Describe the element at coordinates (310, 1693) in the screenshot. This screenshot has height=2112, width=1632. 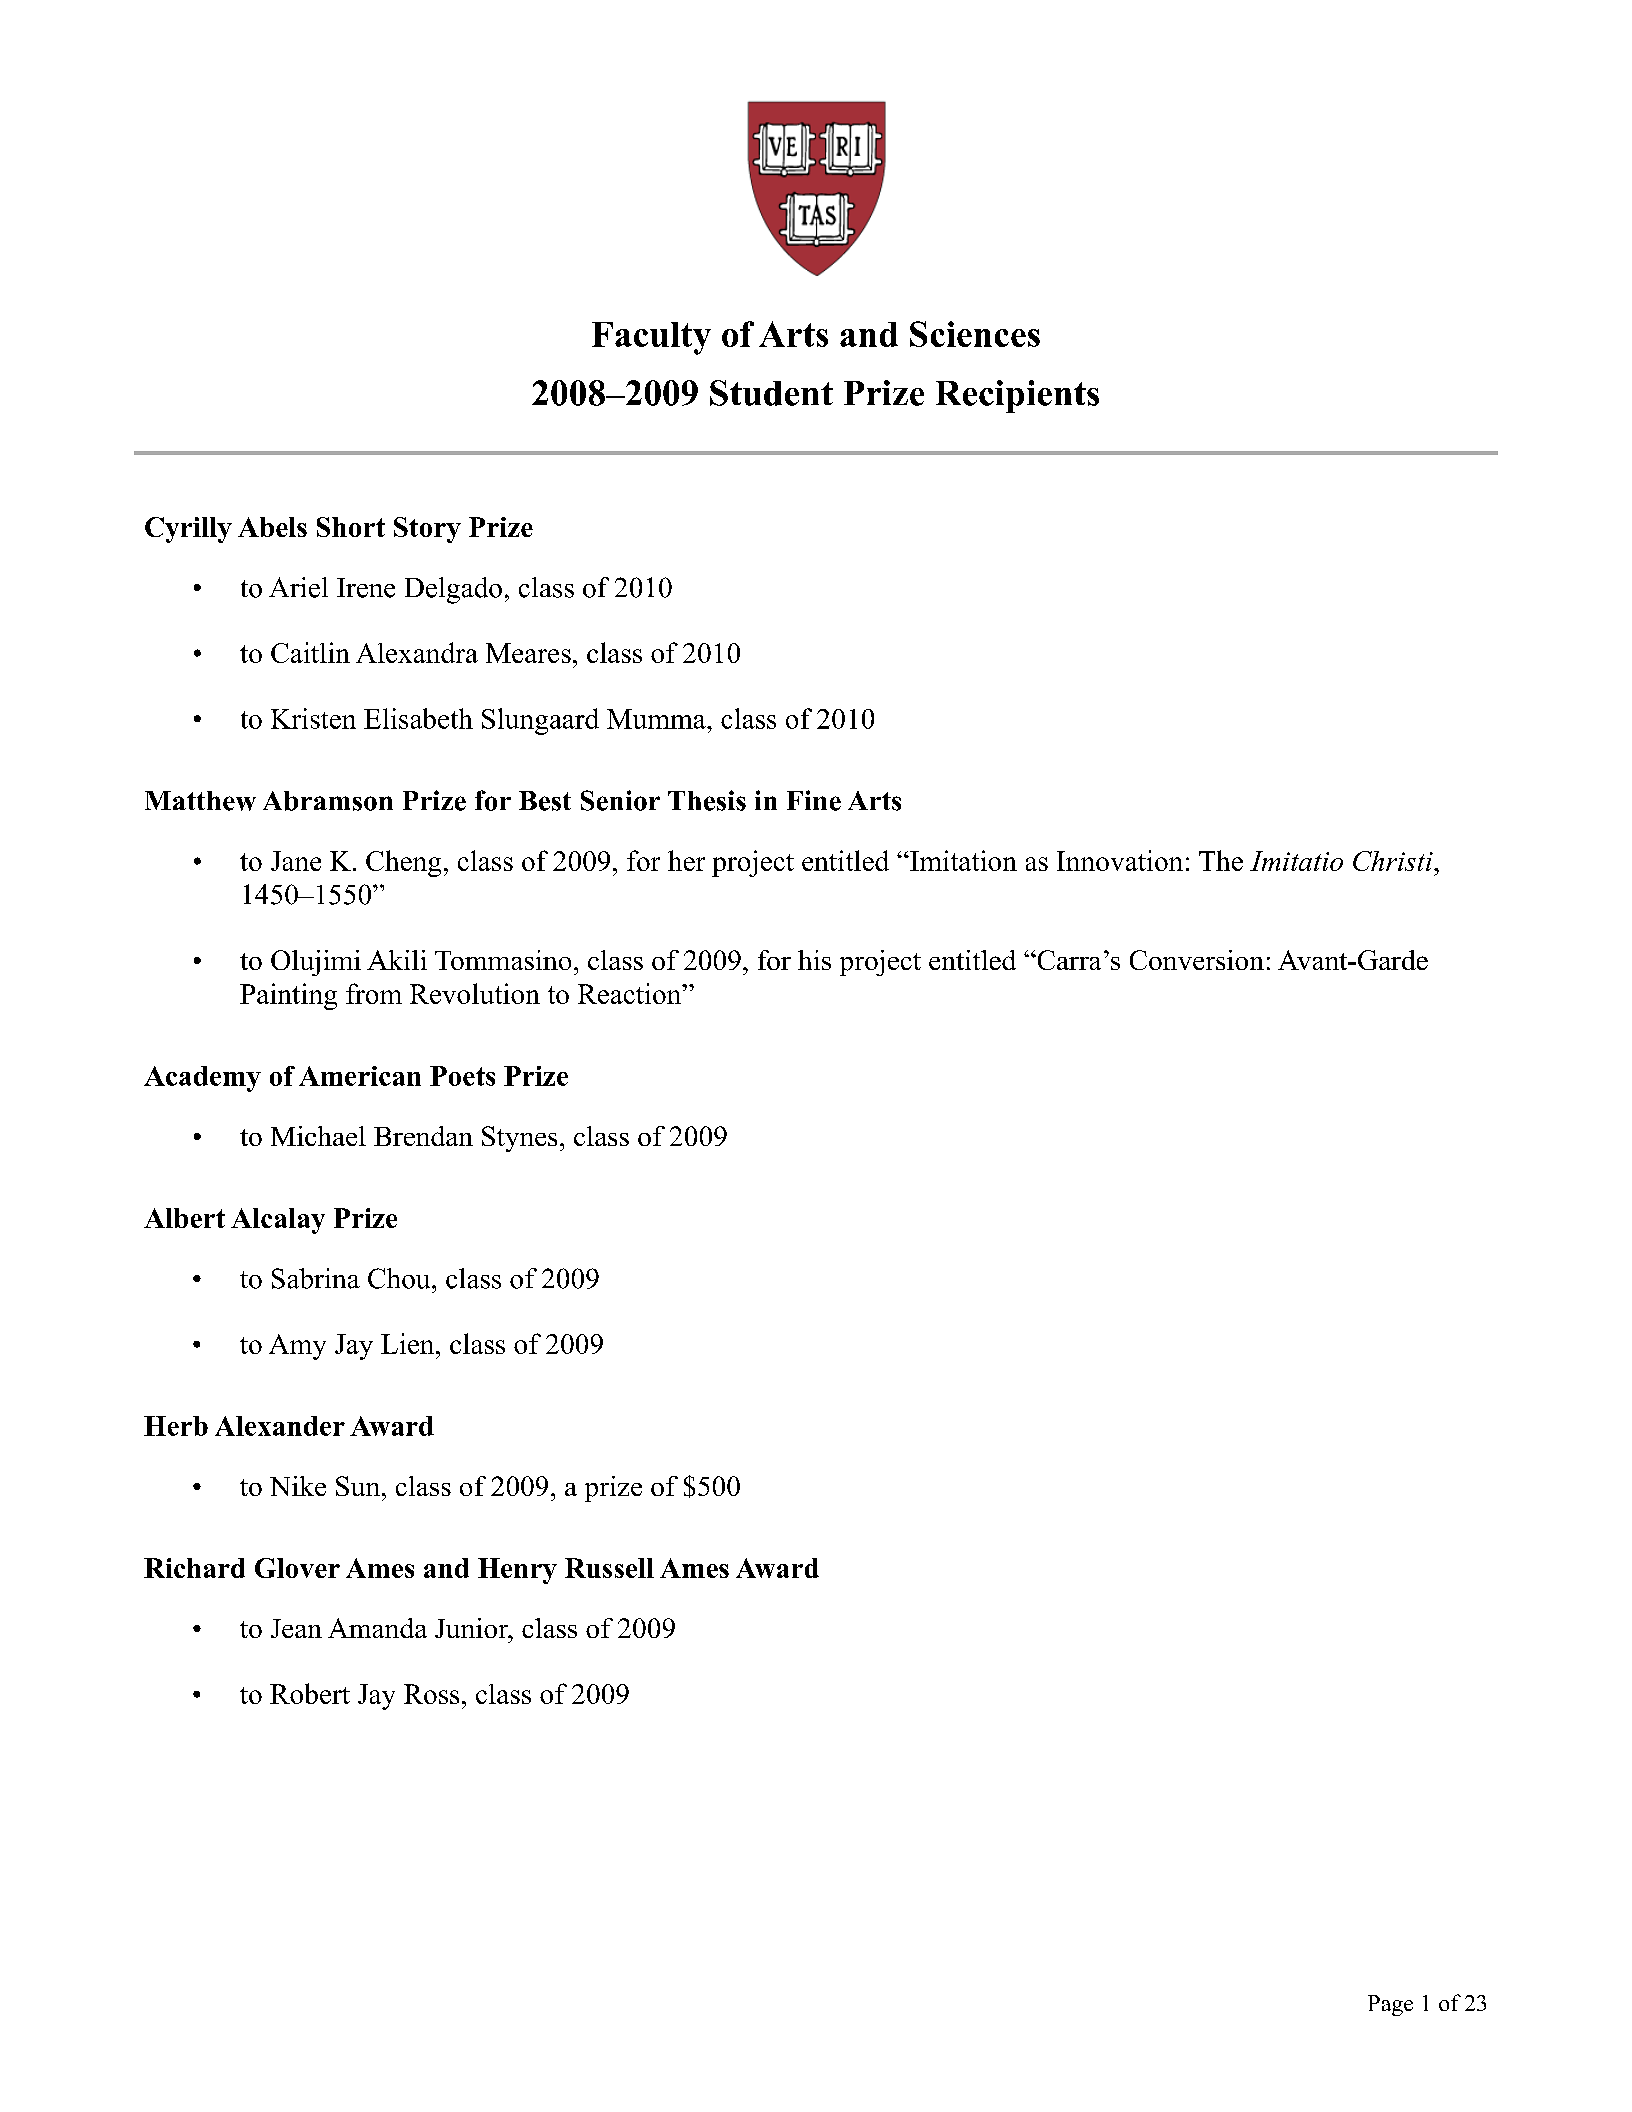
I see `Robert` at that location.
